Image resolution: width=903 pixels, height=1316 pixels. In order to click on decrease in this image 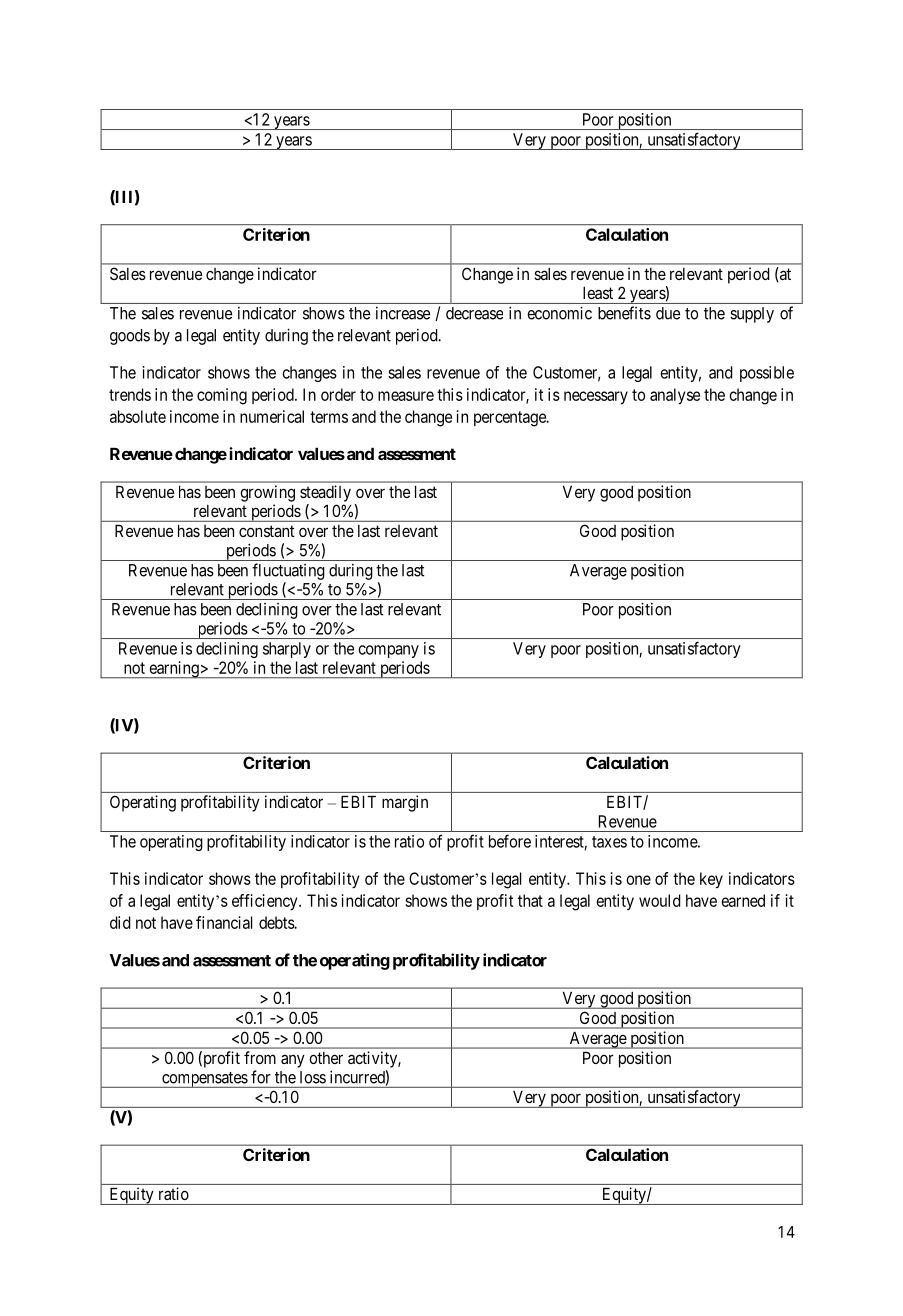, I will do `click(474, 313)`.
